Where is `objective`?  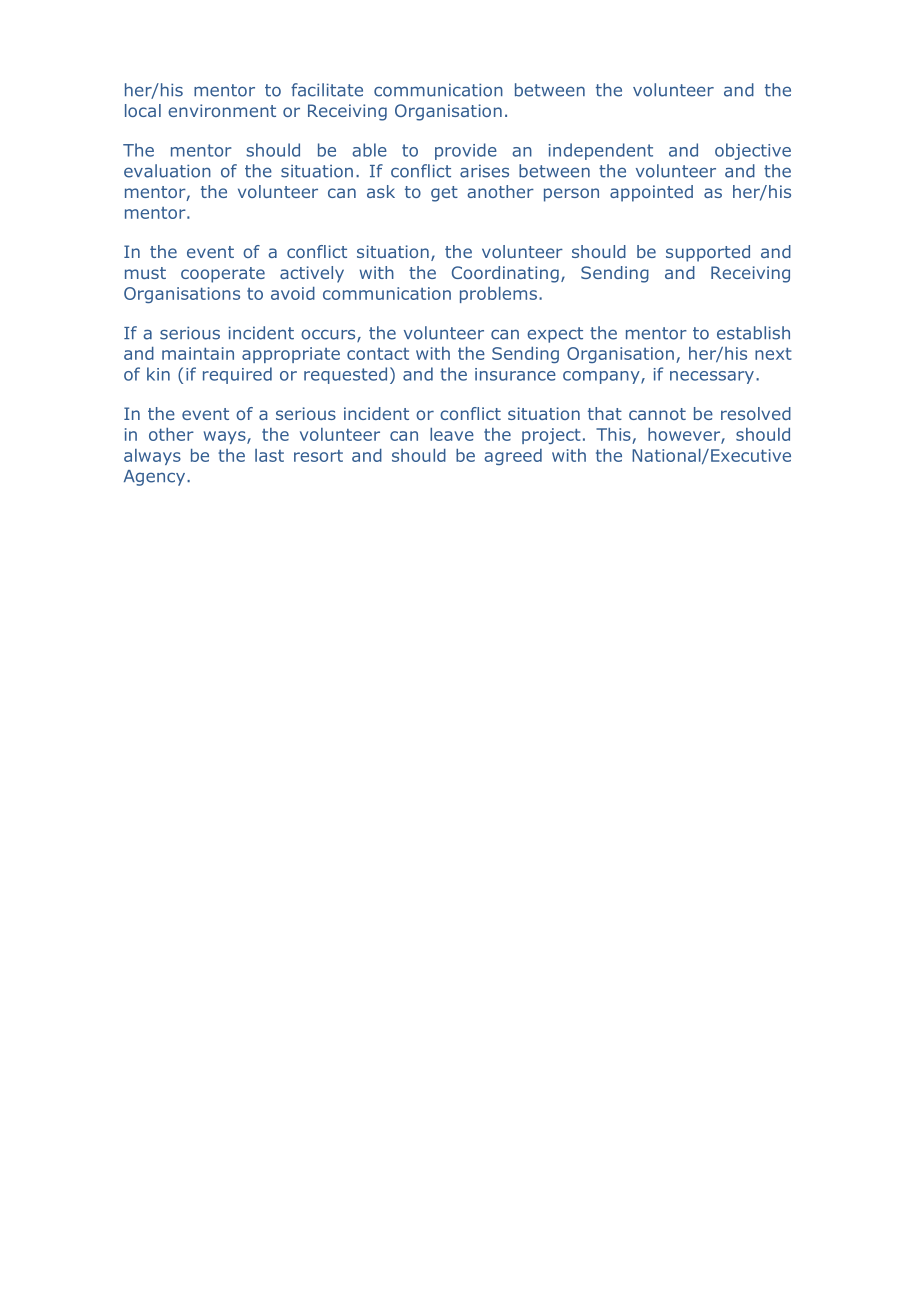 objective is located at coordinates (753, 151).
